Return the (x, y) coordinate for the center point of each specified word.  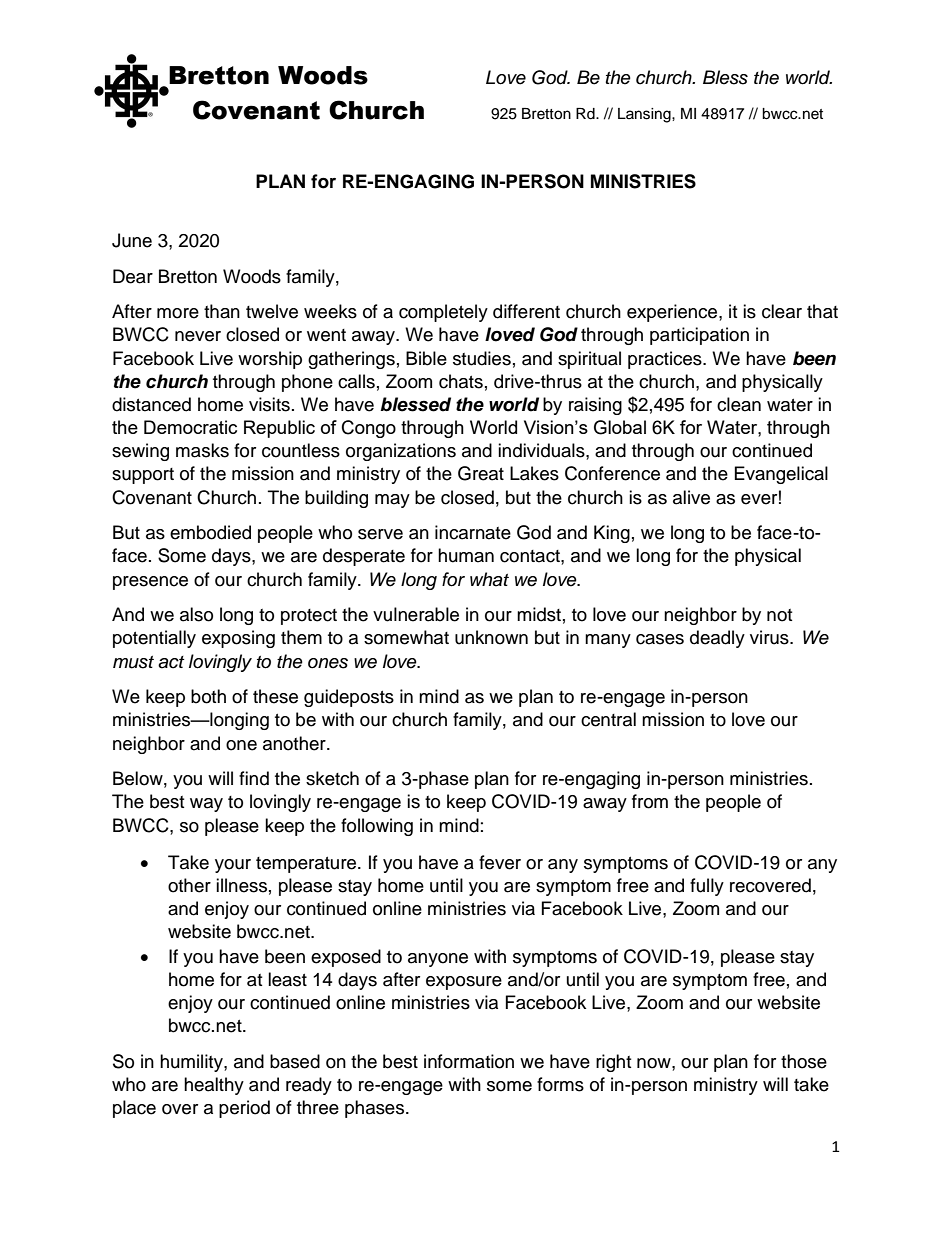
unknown (491, 637)
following (377, 827)
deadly (717, 639)
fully (707, 887)
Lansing (645, 115)
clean (739, 404)
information (469, 1061)
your (233, 866)
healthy (214, 1086)
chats (461, 381)
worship (270, 360)
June (132, 240)
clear (782, 311)
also (196, 614)
